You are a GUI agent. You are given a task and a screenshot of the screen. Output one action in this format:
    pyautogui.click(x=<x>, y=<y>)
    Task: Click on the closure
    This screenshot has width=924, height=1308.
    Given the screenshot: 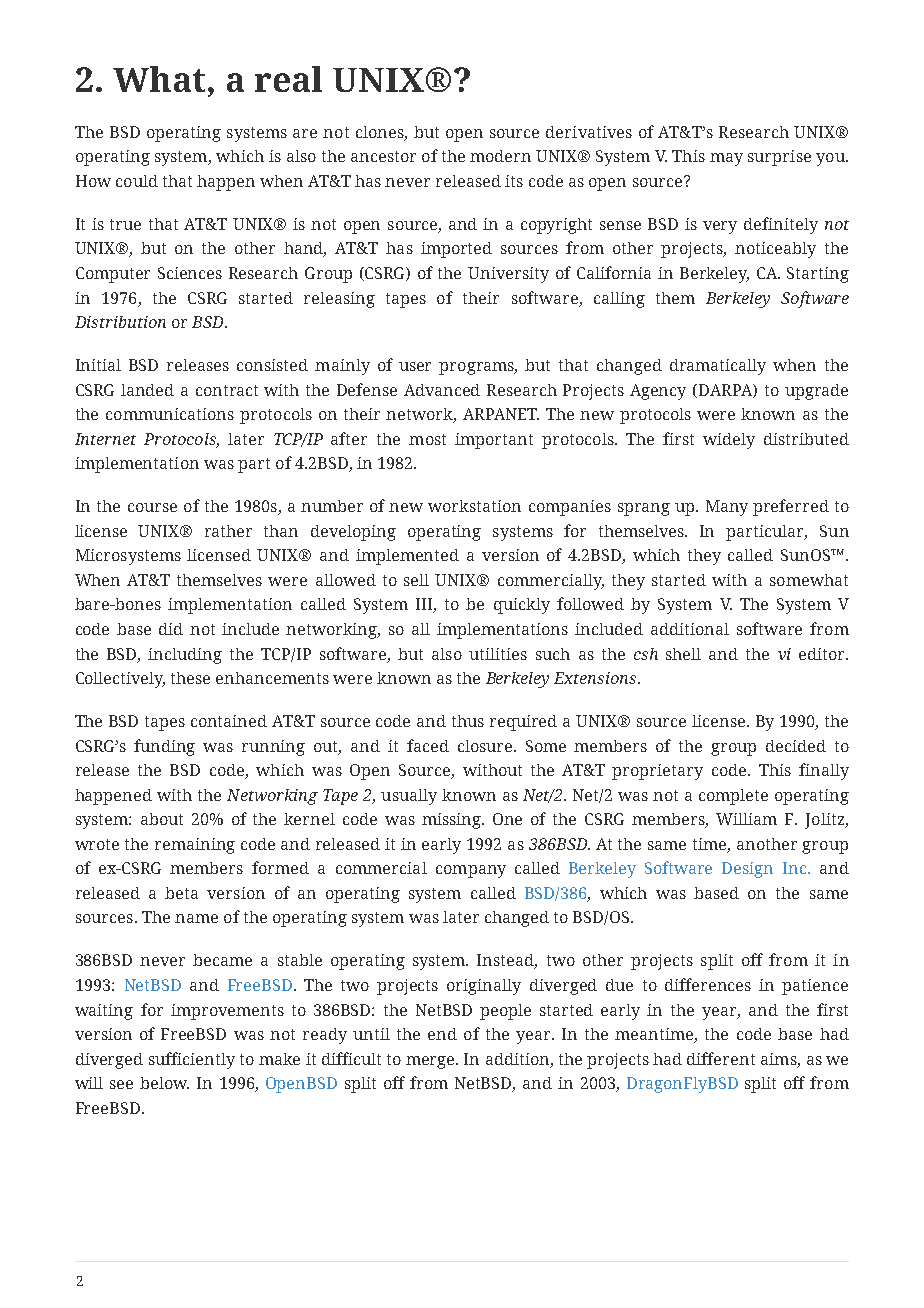 What is the action you would take?
    pyautogui.click(x=486, y=746)
